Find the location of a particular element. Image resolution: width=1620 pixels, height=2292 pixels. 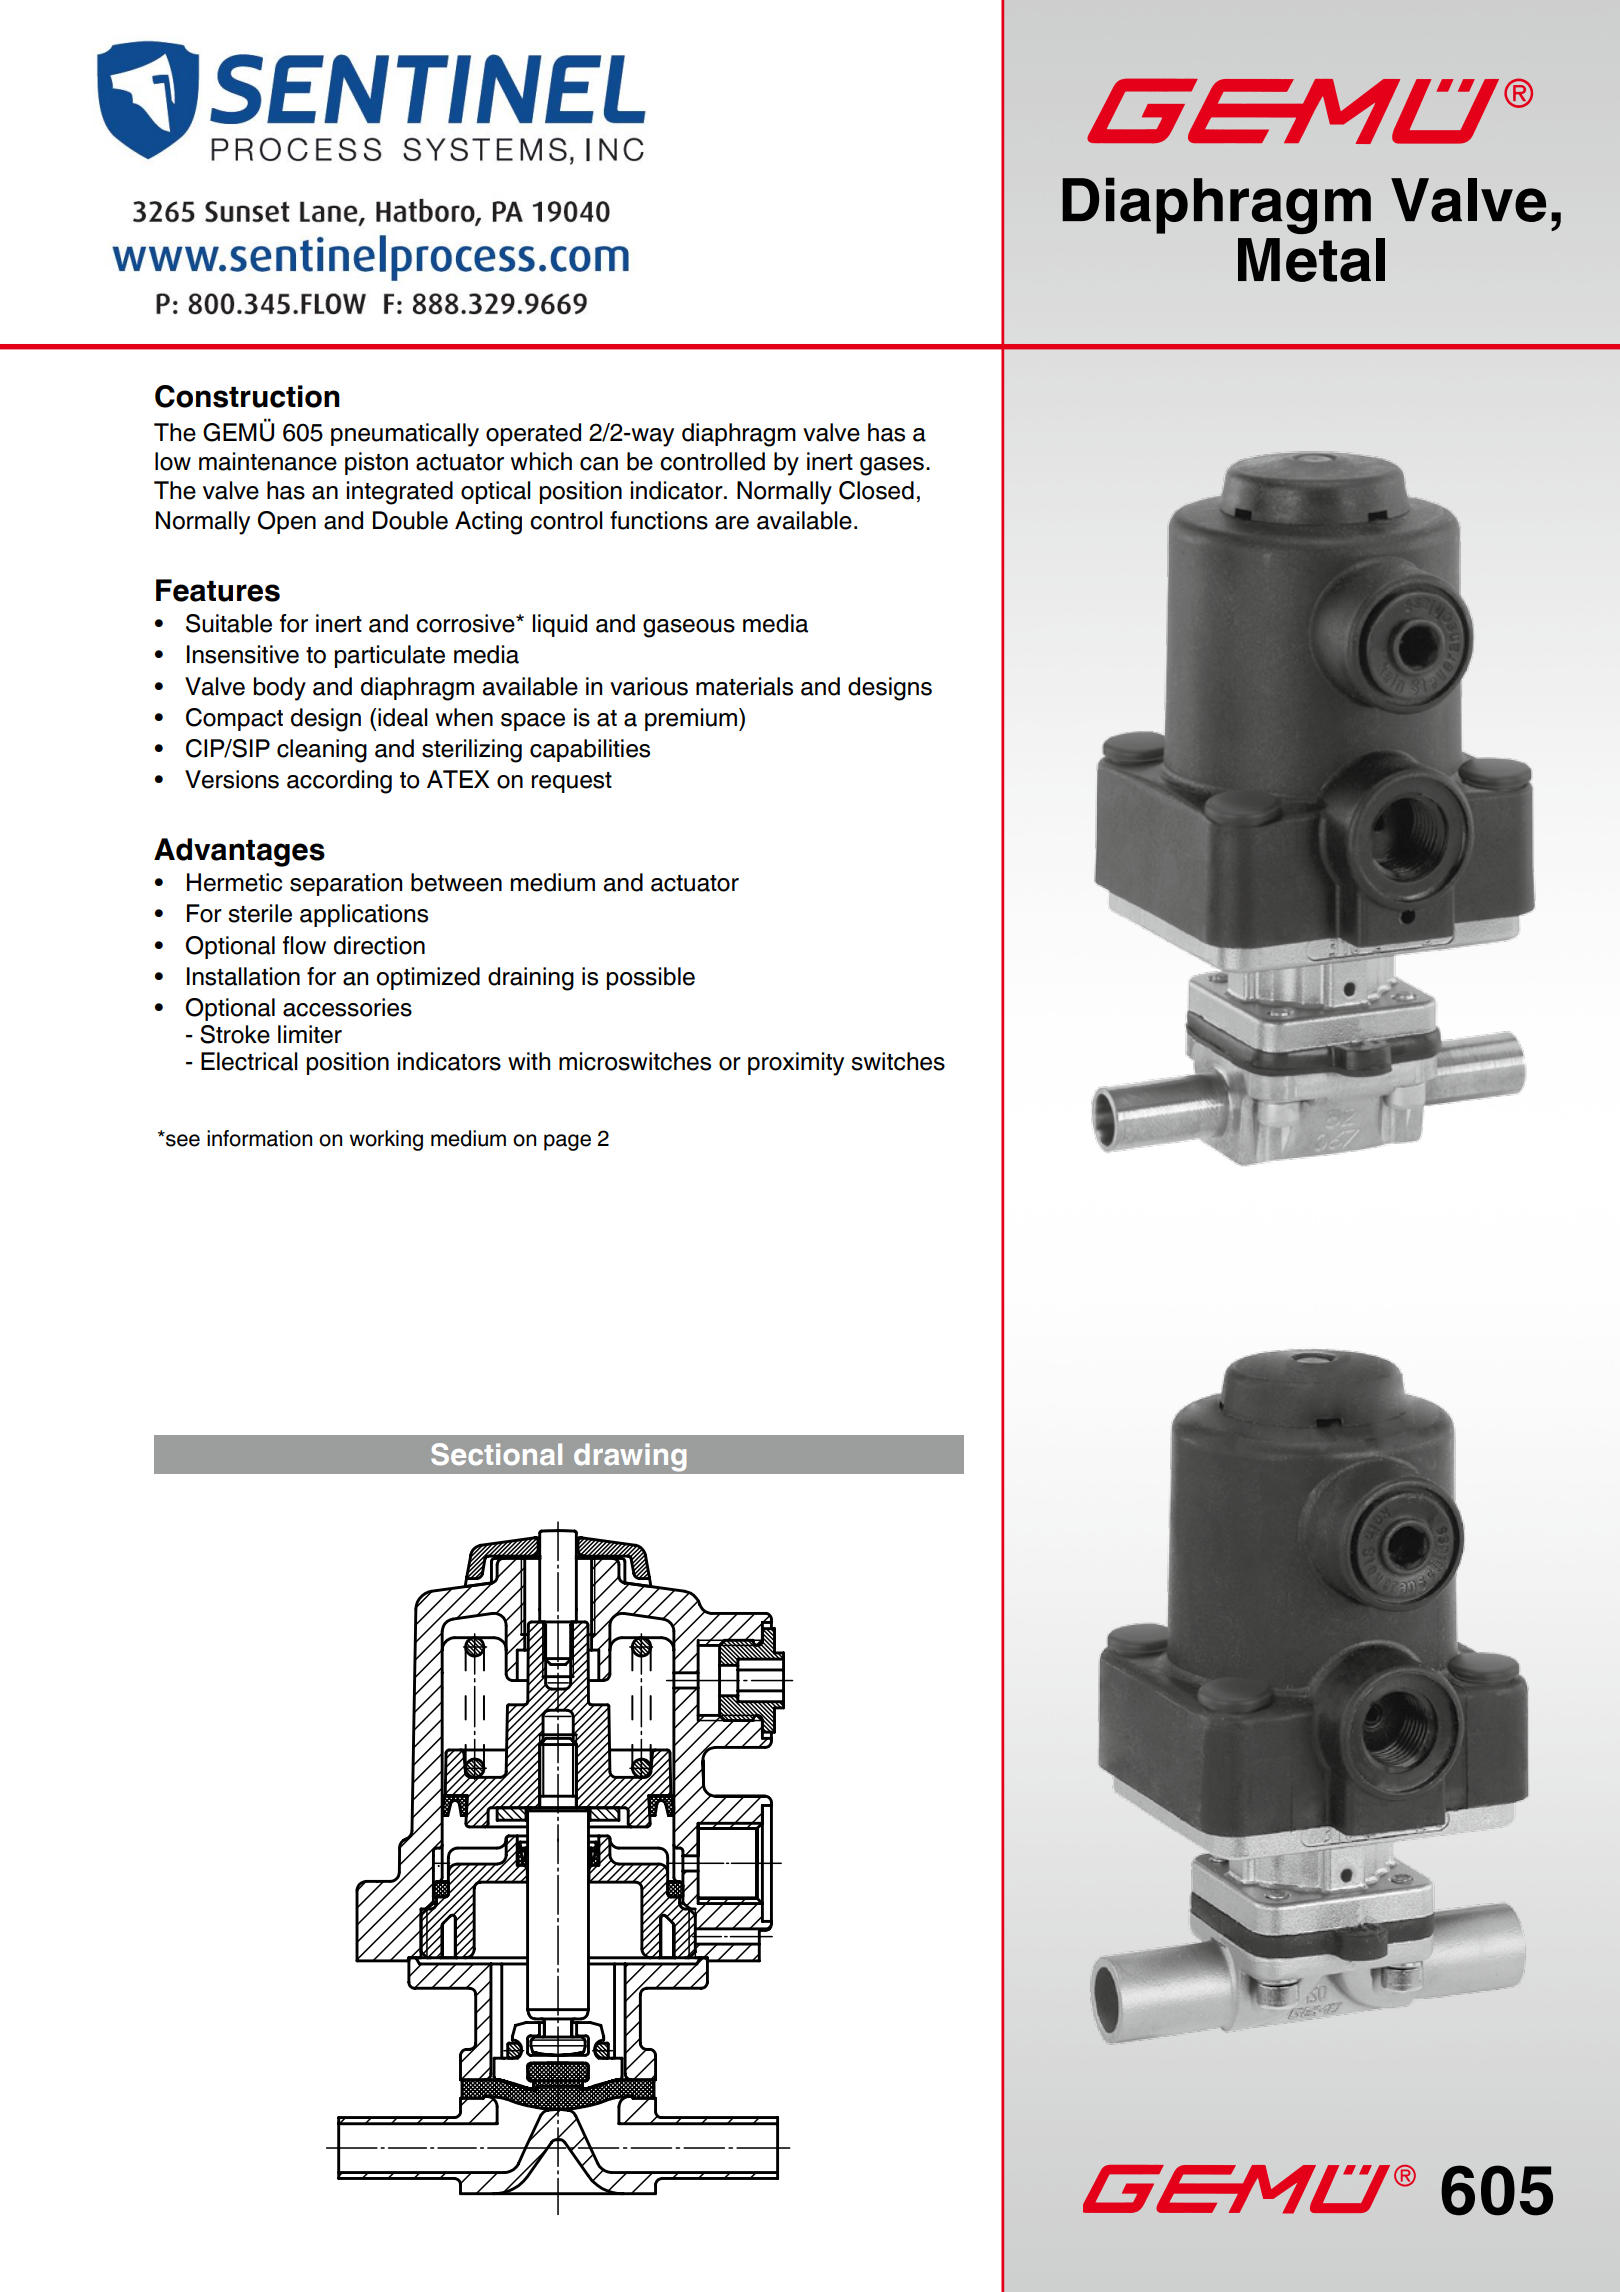

cleaning is located at coordinates (322, 751).
